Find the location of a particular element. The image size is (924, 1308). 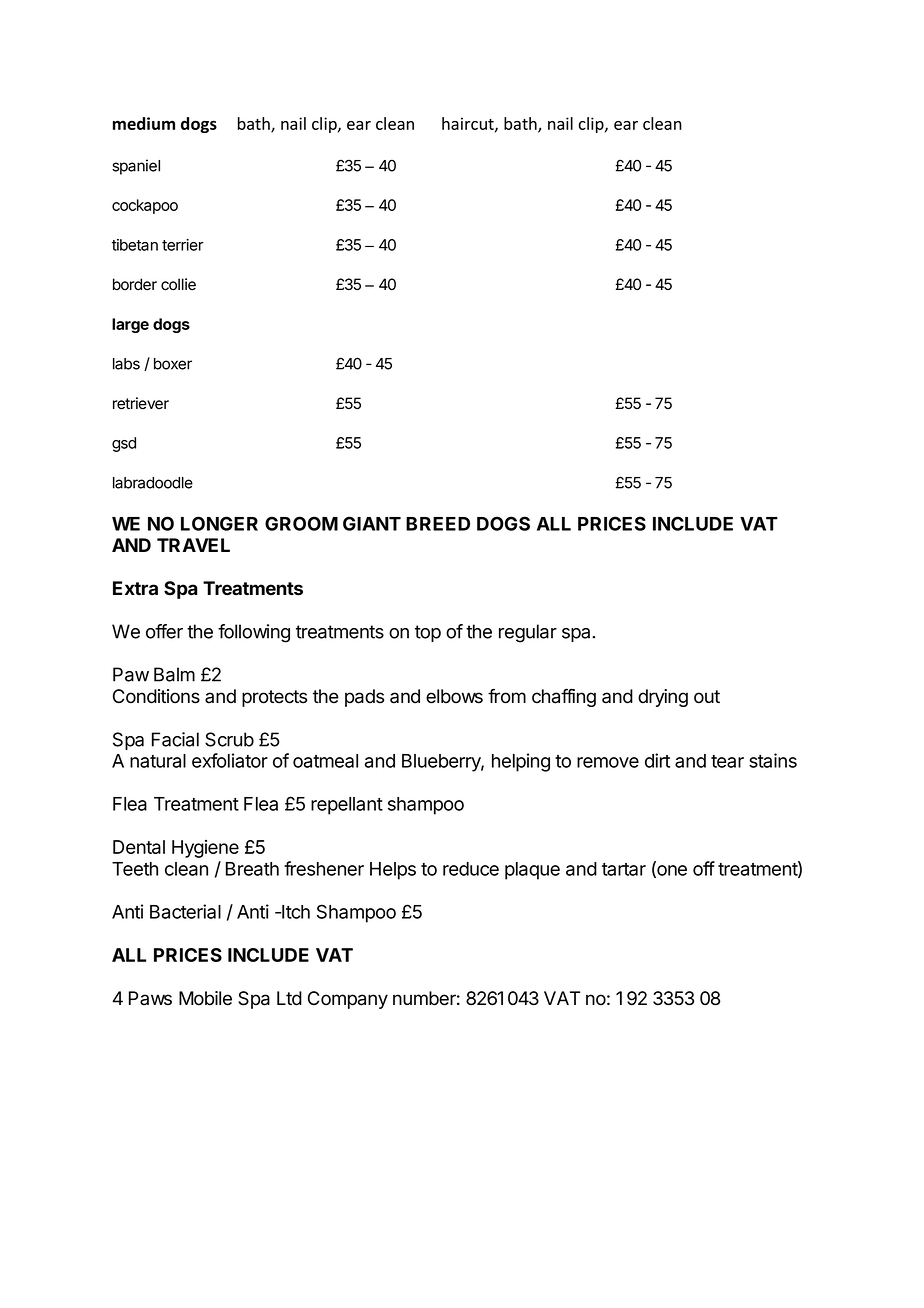

Mobile is located at coordinates (205, 998).
